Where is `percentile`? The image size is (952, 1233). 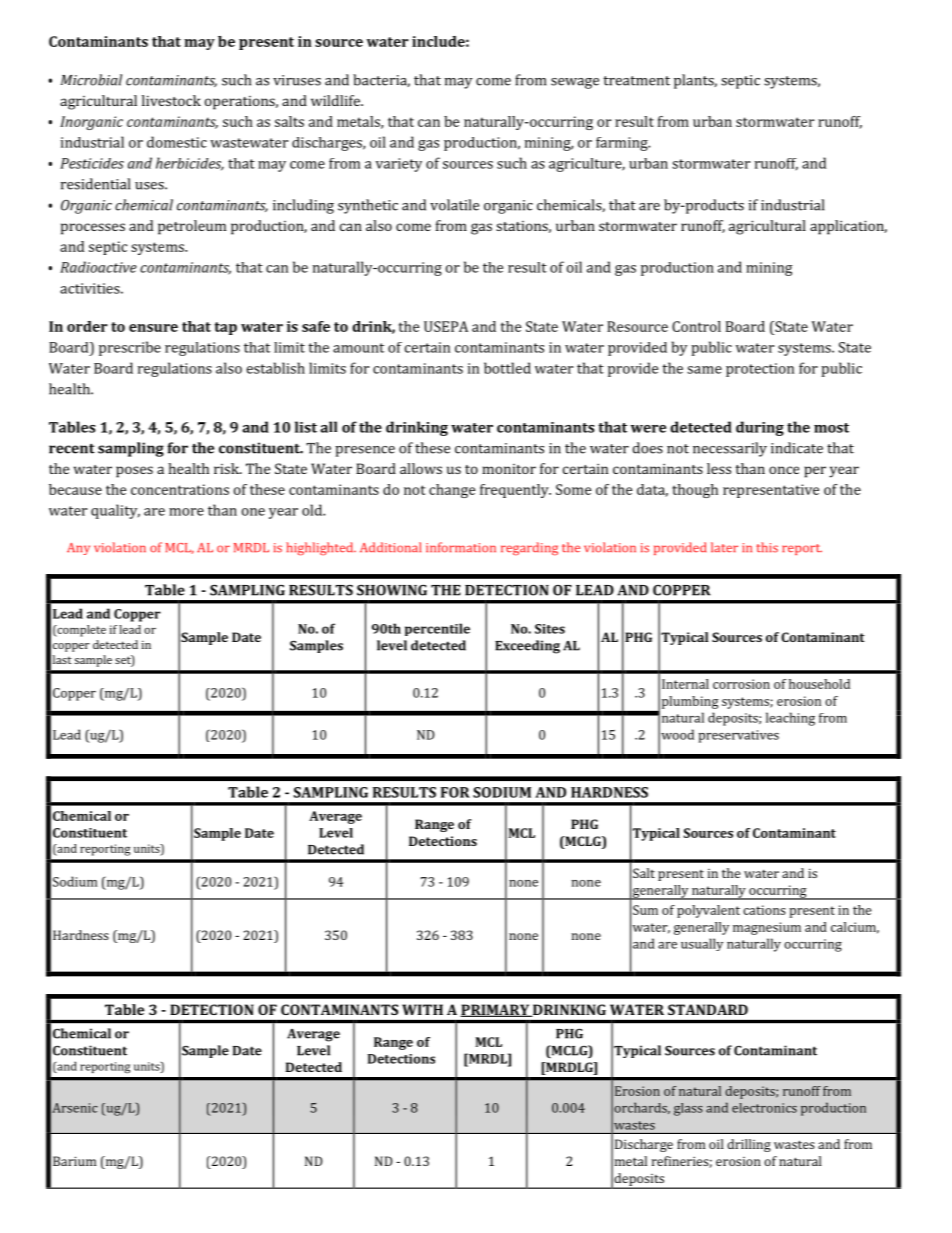
percentile is located at coordinates (437, 629).
